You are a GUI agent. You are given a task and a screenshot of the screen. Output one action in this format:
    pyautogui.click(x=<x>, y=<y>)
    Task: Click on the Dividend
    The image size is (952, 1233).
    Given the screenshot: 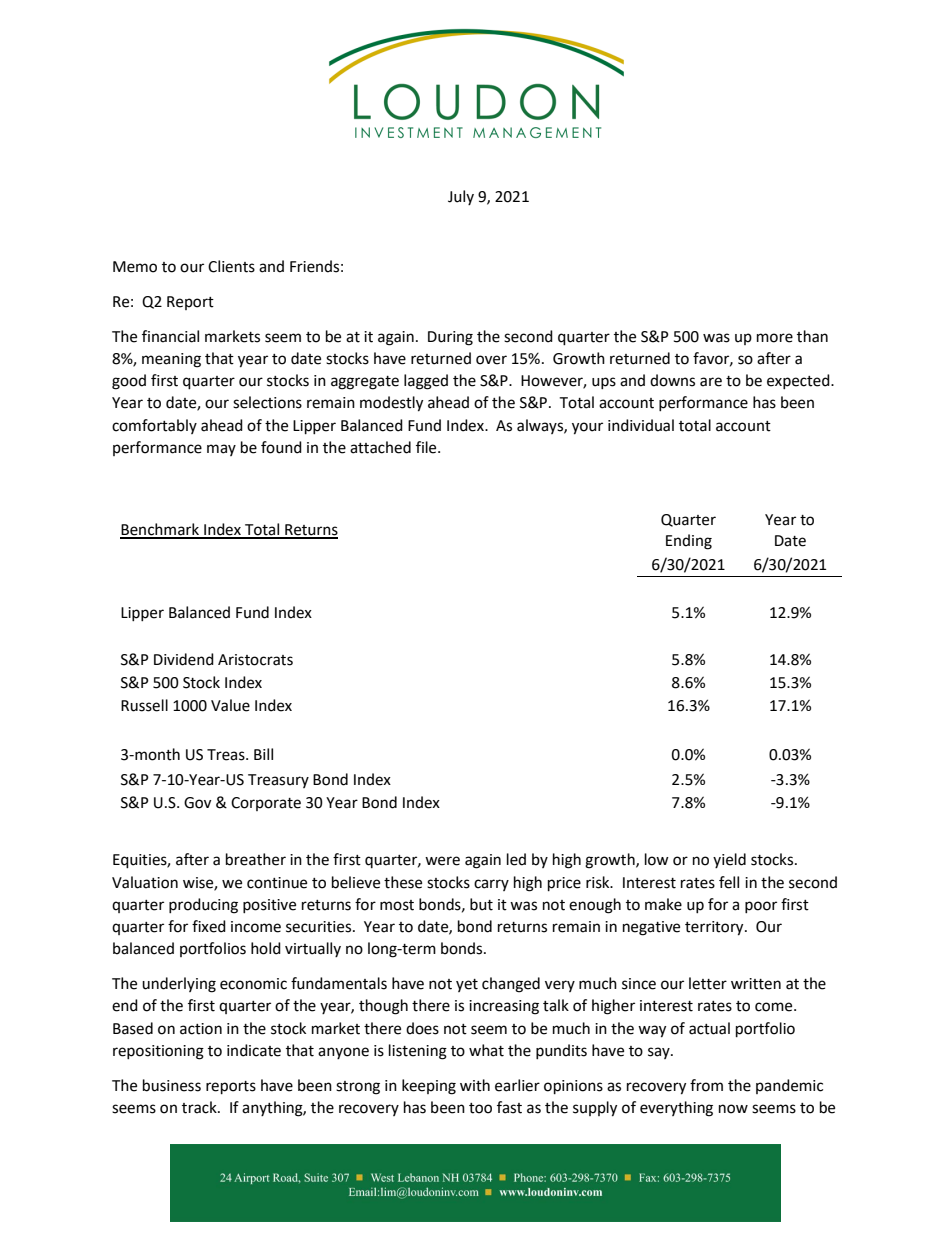 What is the action you would take?
    pyautogui.click(x=184, y=659)
